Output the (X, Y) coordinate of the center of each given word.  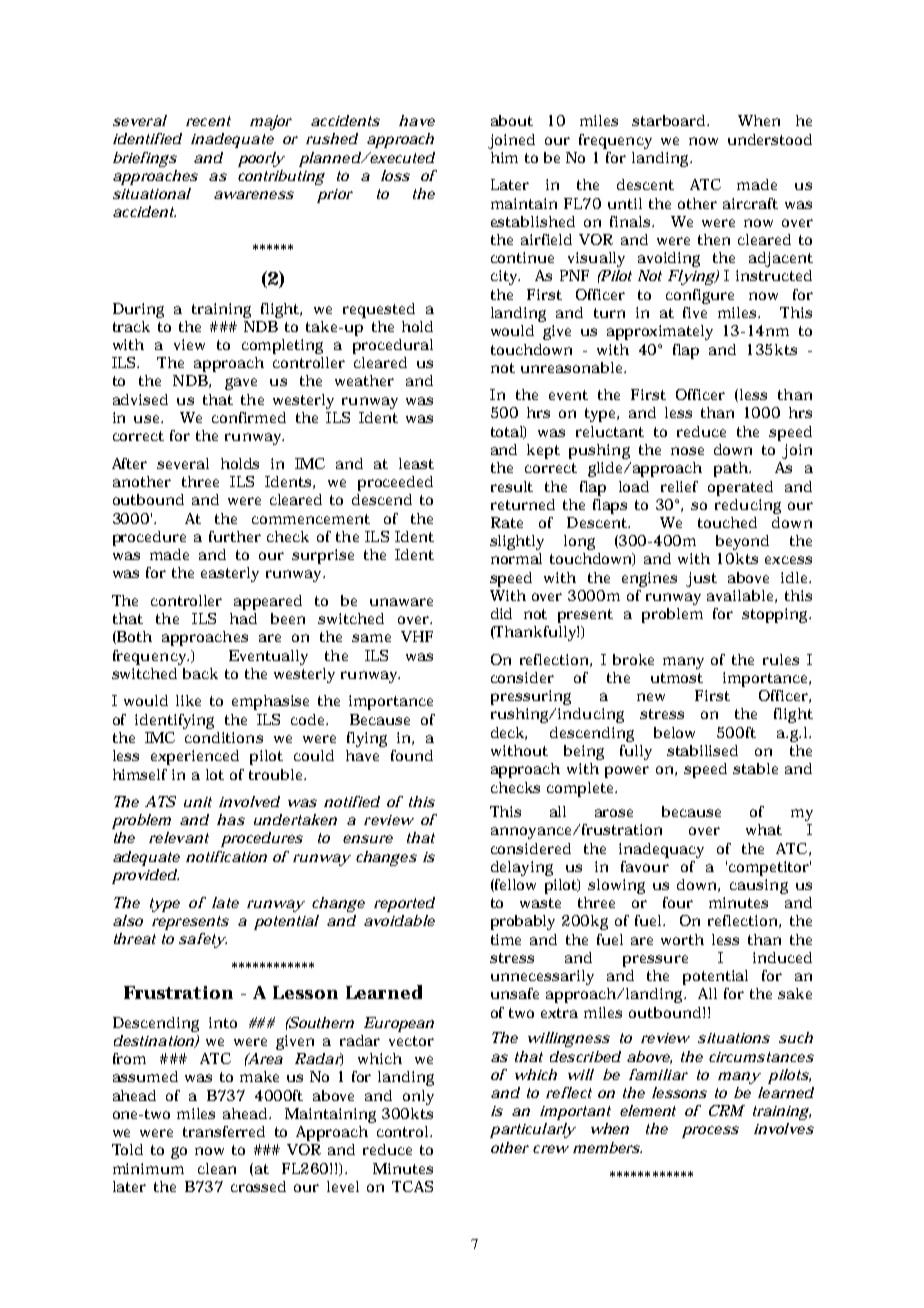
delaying (522, 868)
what (764, 829)
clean (217, 1168)
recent (208, 121)
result (512, 486)
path (732, 469)
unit (198, 802)
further (235, 536)
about (512, 120)
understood (770, 139)
